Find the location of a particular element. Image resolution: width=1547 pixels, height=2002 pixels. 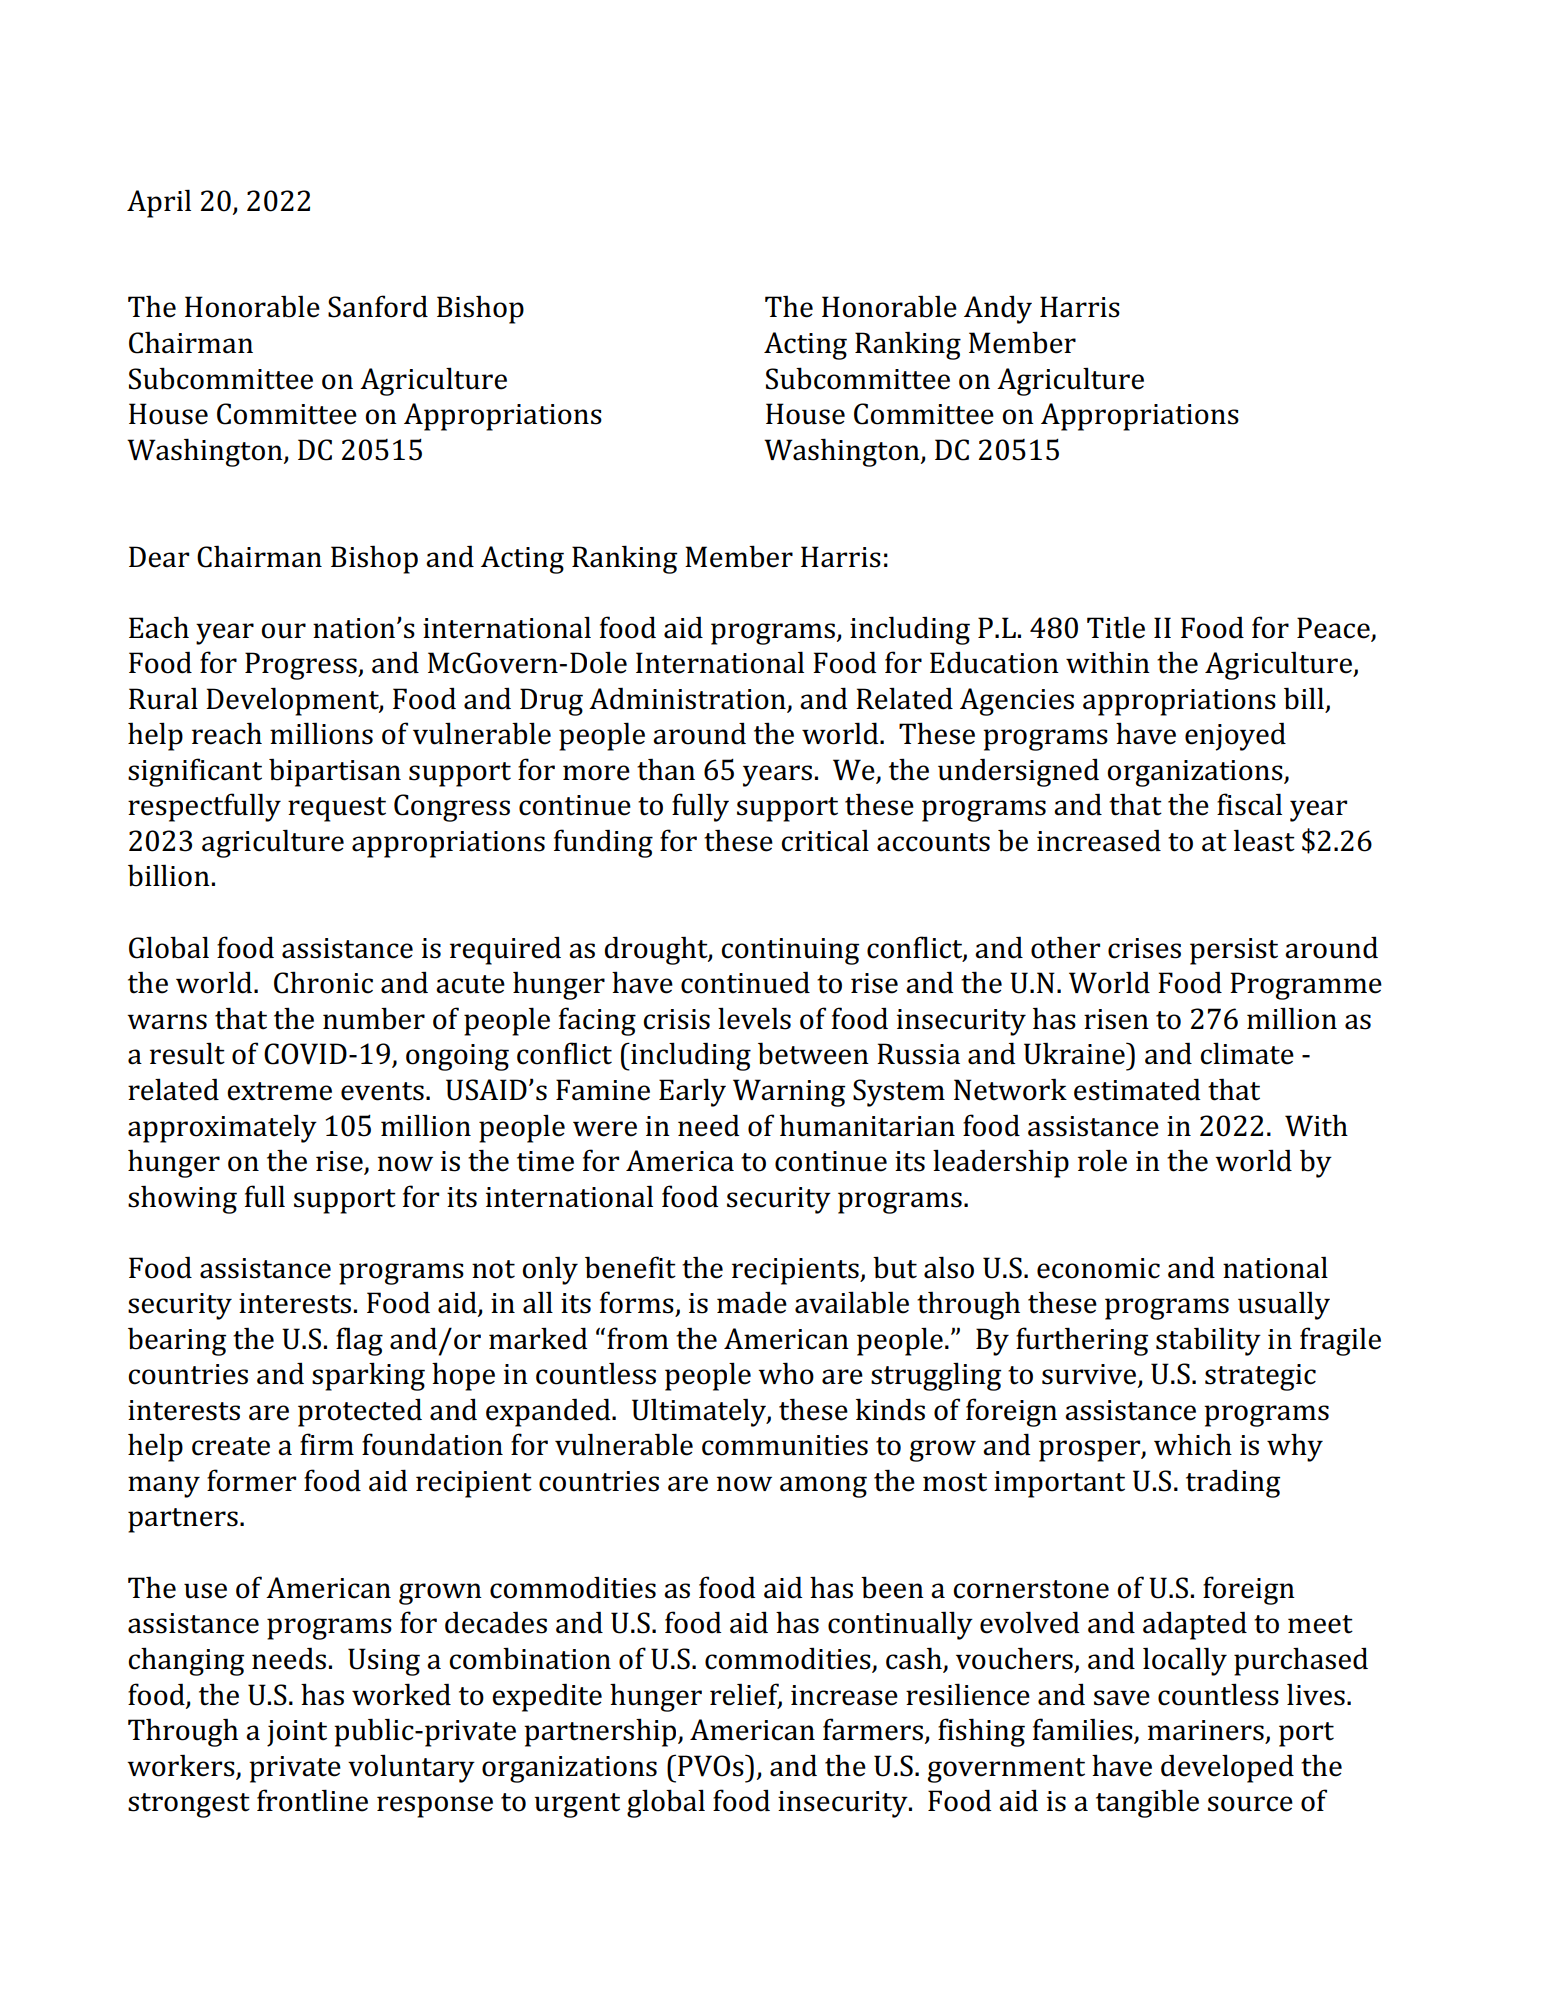

Title is located at coordinates (1116, 627).
